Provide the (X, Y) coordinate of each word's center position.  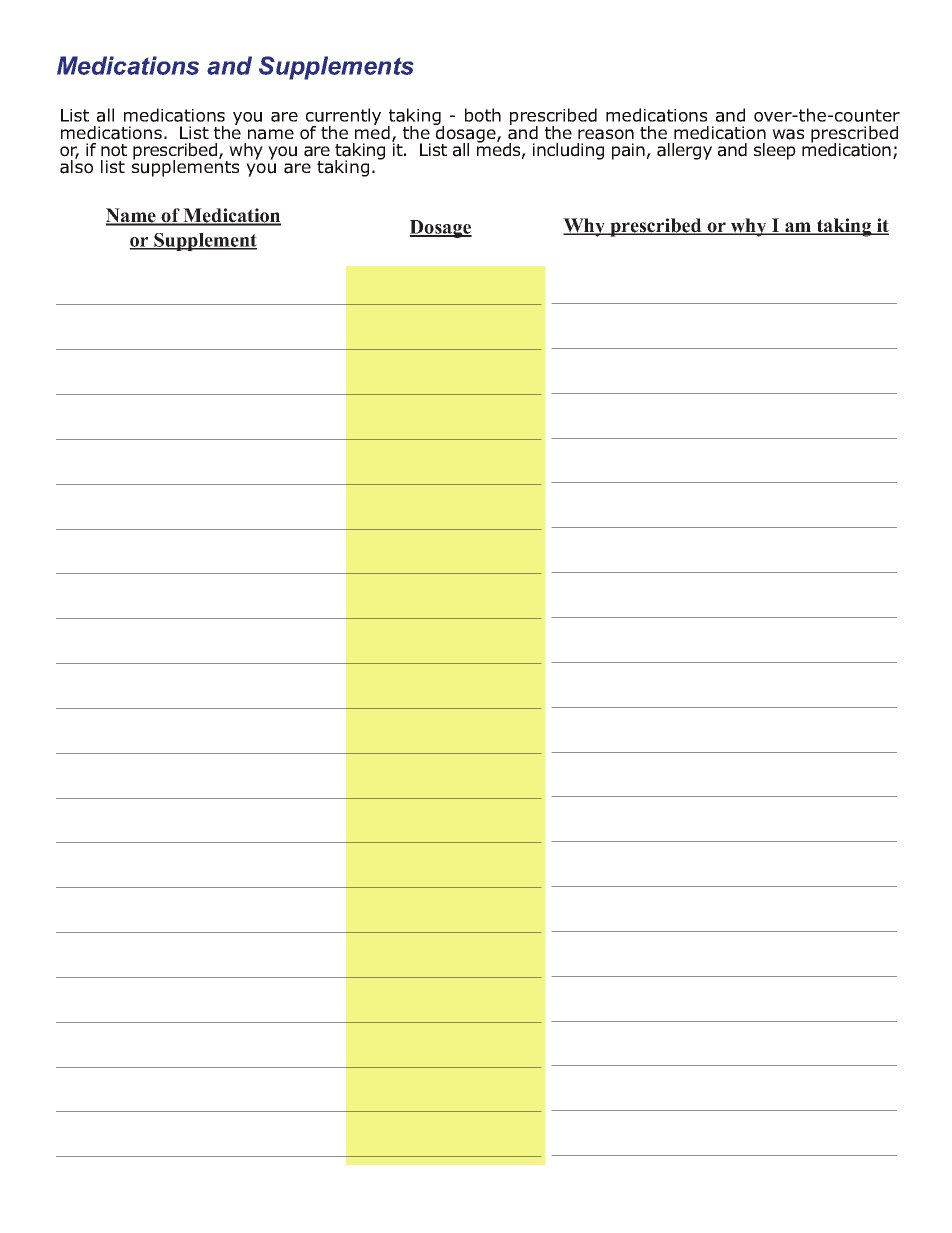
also (76, 166)
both (483, 115)
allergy (684, 151)
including (568, 151)
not (114, 150)
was (788, 134)
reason (606, 134)
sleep (775, 151)
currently (343, 118)
